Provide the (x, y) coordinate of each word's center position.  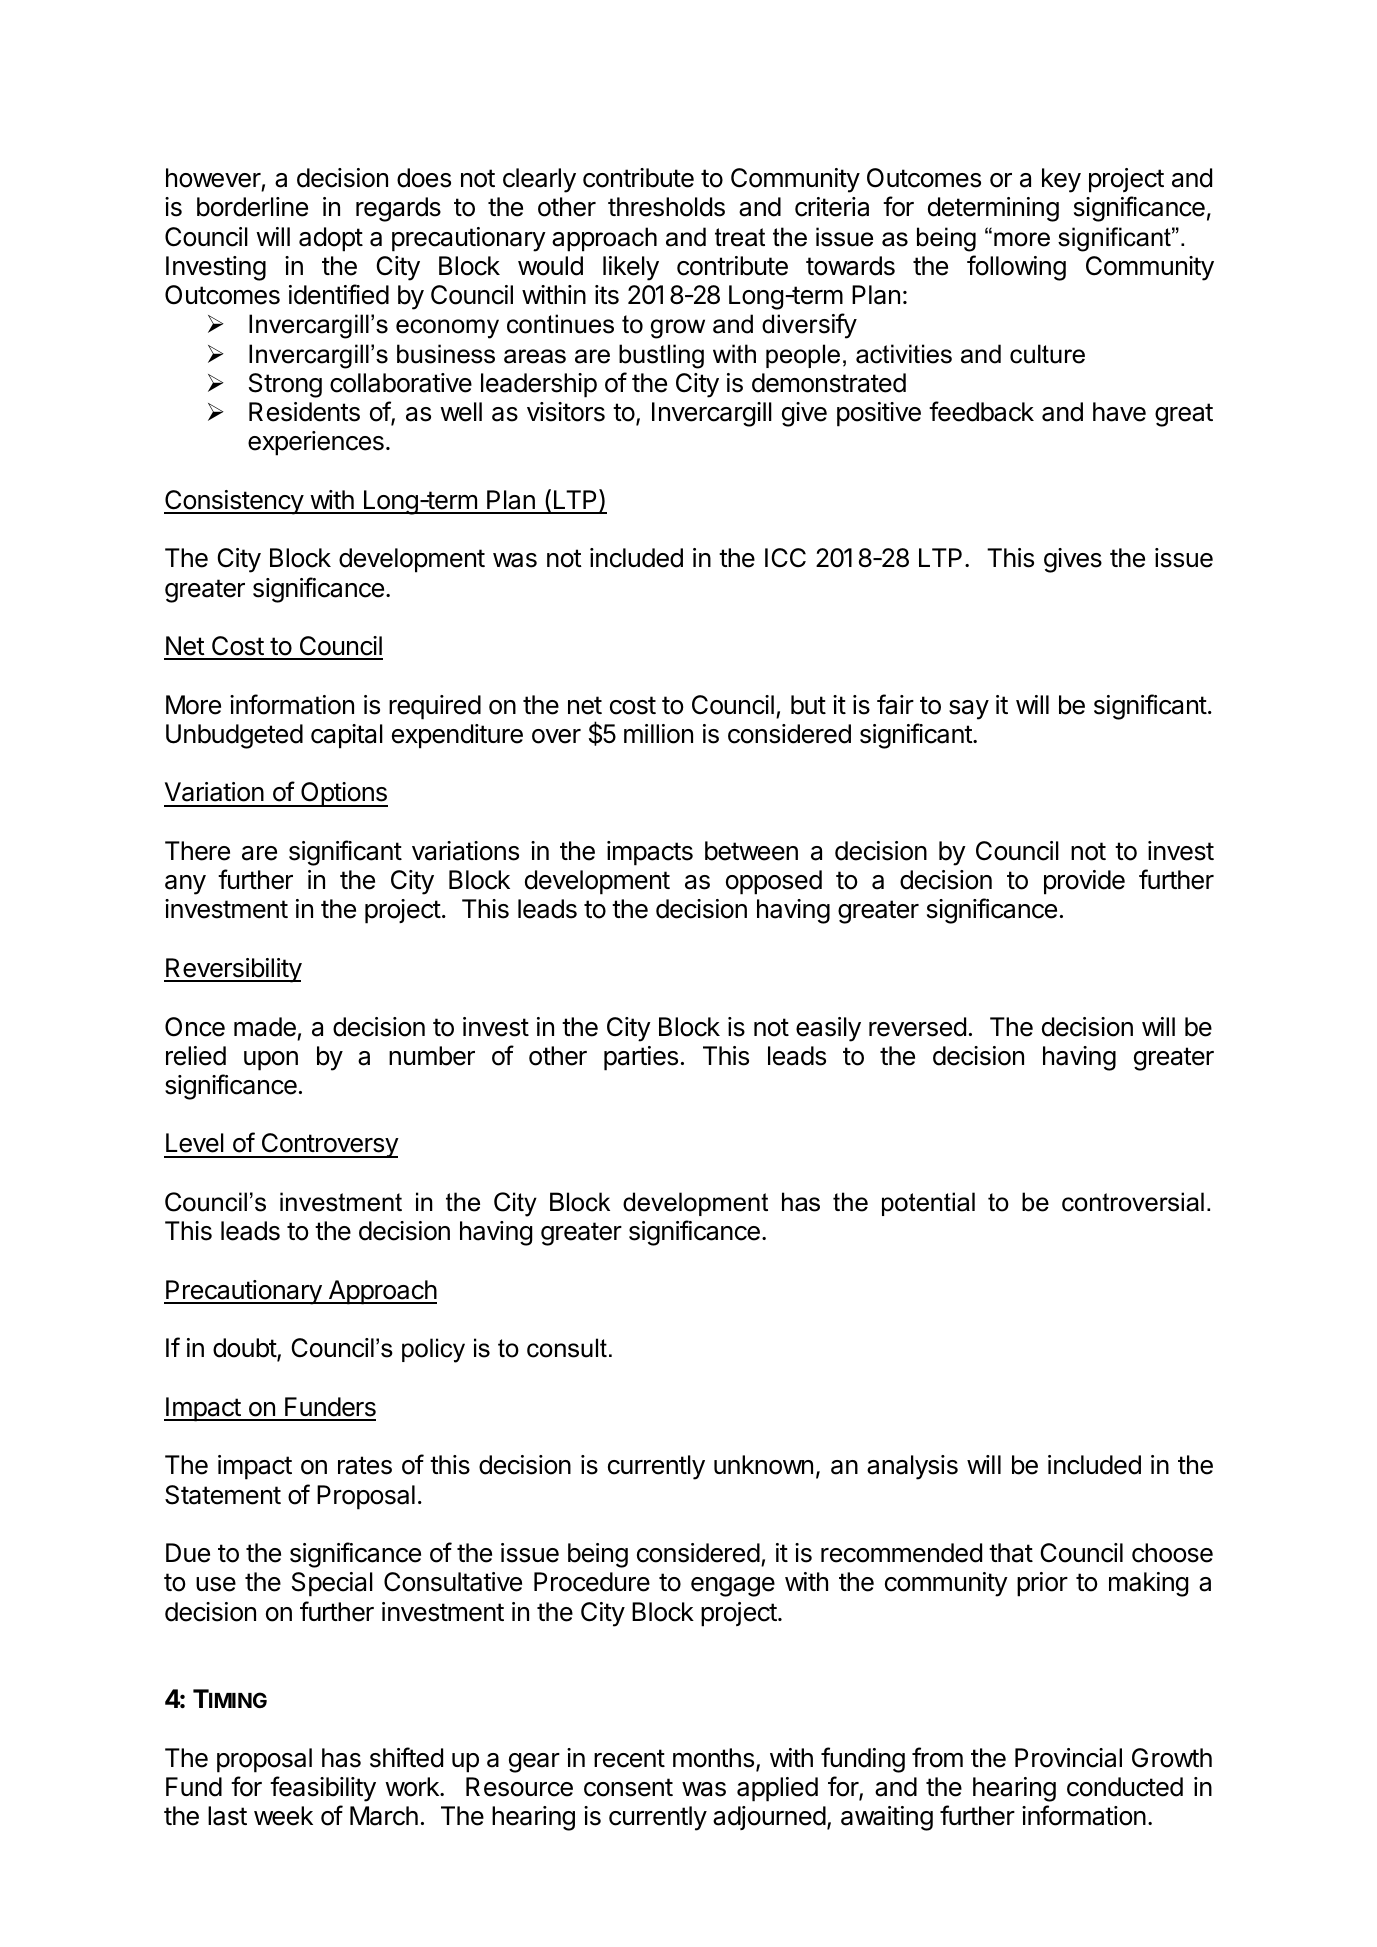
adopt (331, 239)
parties (641, 1058)
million (658, 734)
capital (347, 736)
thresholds (666, 207)
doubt (245, 1349)
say (969, 710)
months (713, 1758)
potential (928, 1204)
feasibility (323, 1789)
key (1061, 180)
